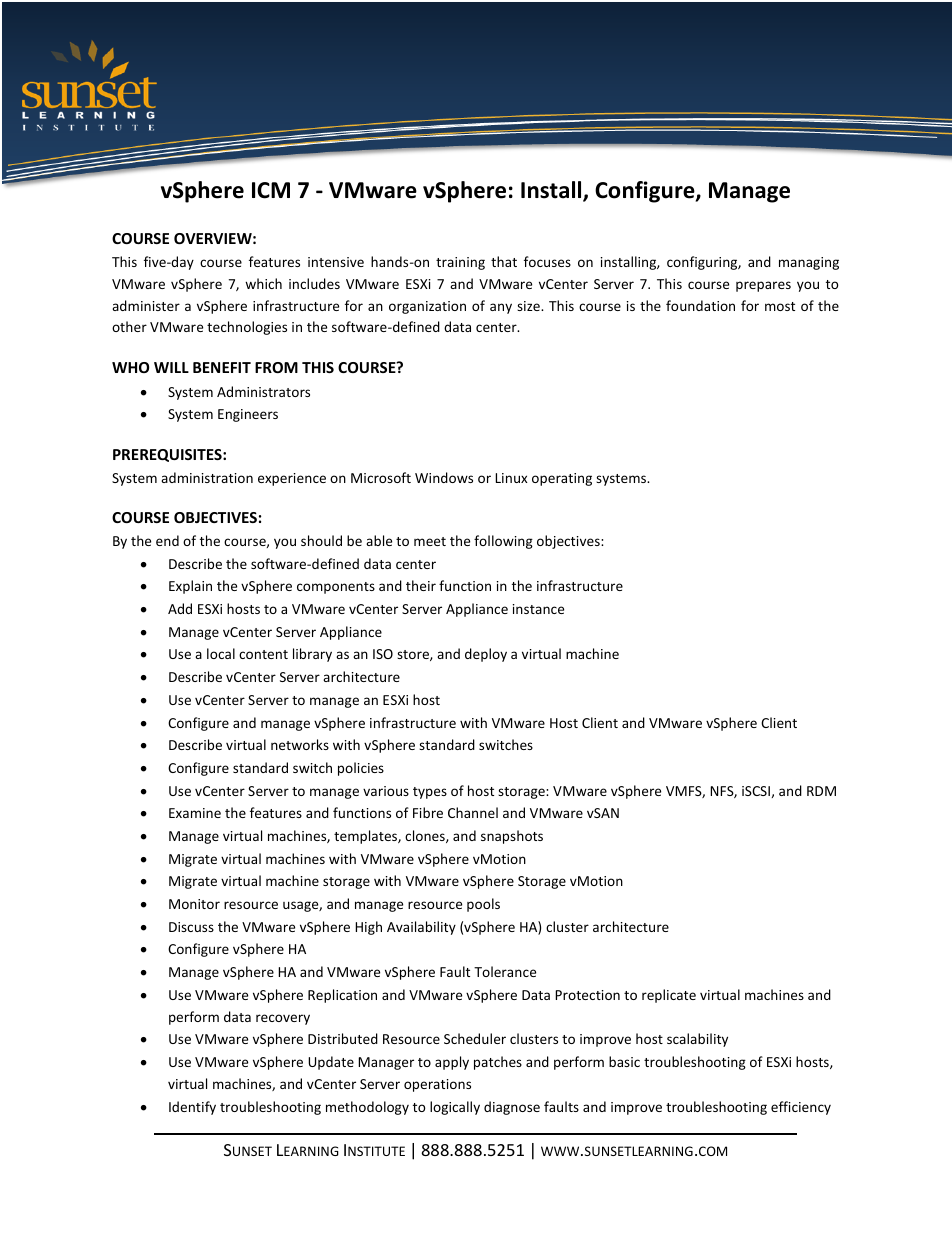  What do you see at coordinates (498, 1063) in the document?
I see `patches` at bounding box center [498, 1063].
